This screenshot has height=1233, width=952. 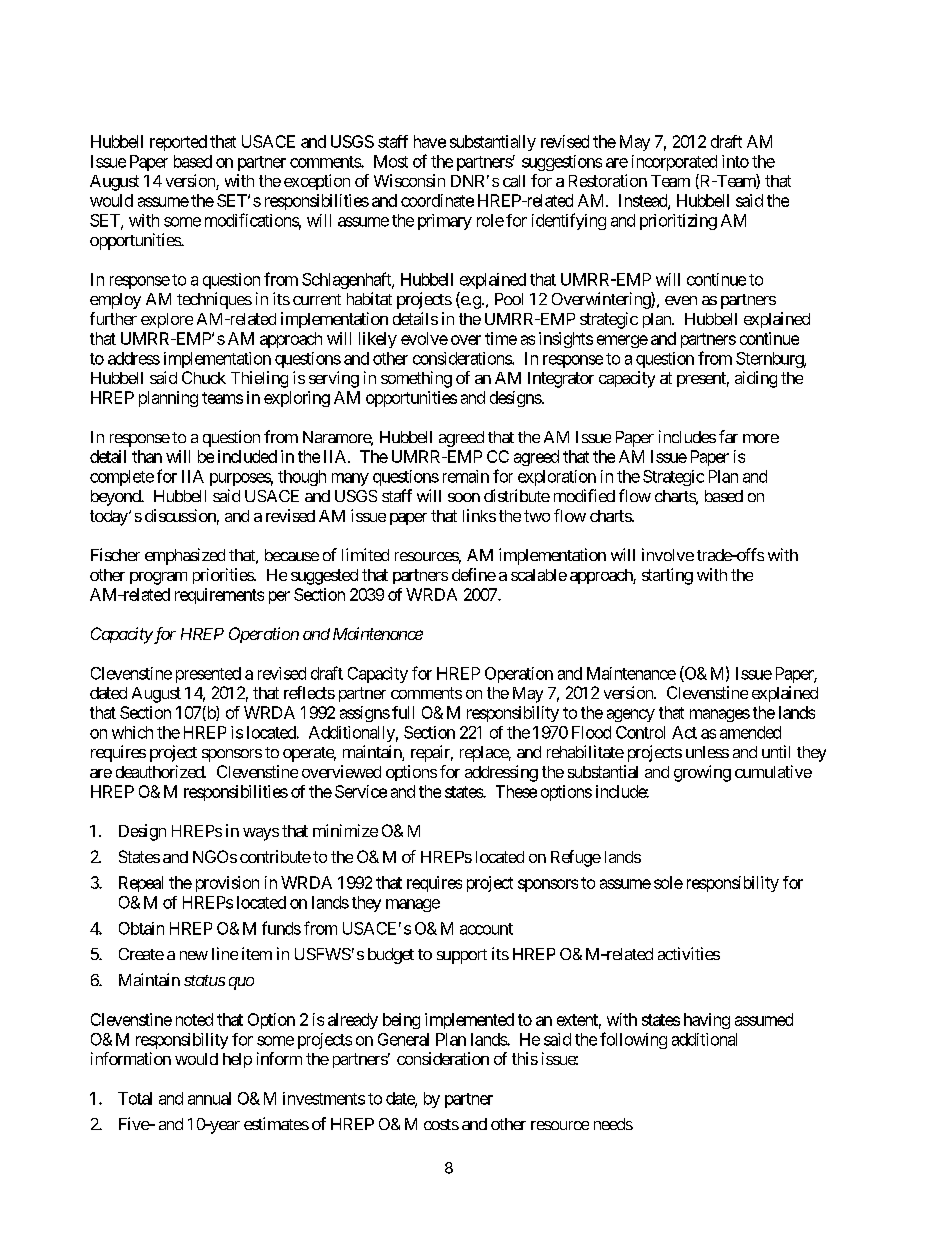 What do you see at coordinates (674, 163) in the screenshot?
I see `incorporated` at bounding box center [674, 163].
